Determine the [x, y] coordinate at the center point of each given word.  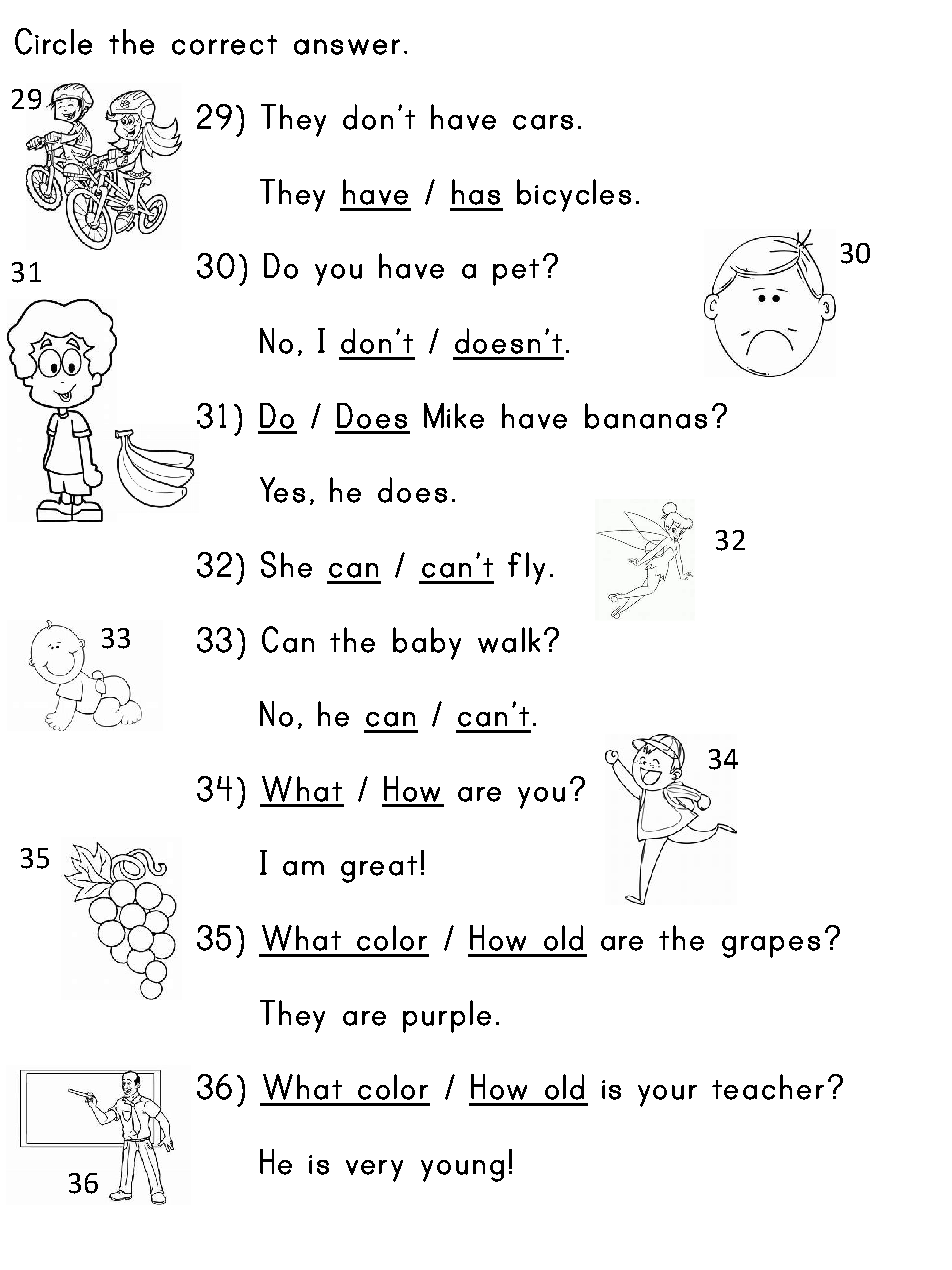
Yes [282, 490]
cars [543, 122]
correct [224, 45]
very [374, 1171]
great [379, 869]
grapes [771, 947]
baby [427, 643]
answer [347, 47]
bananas [646, 416]
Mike [454, 416]
